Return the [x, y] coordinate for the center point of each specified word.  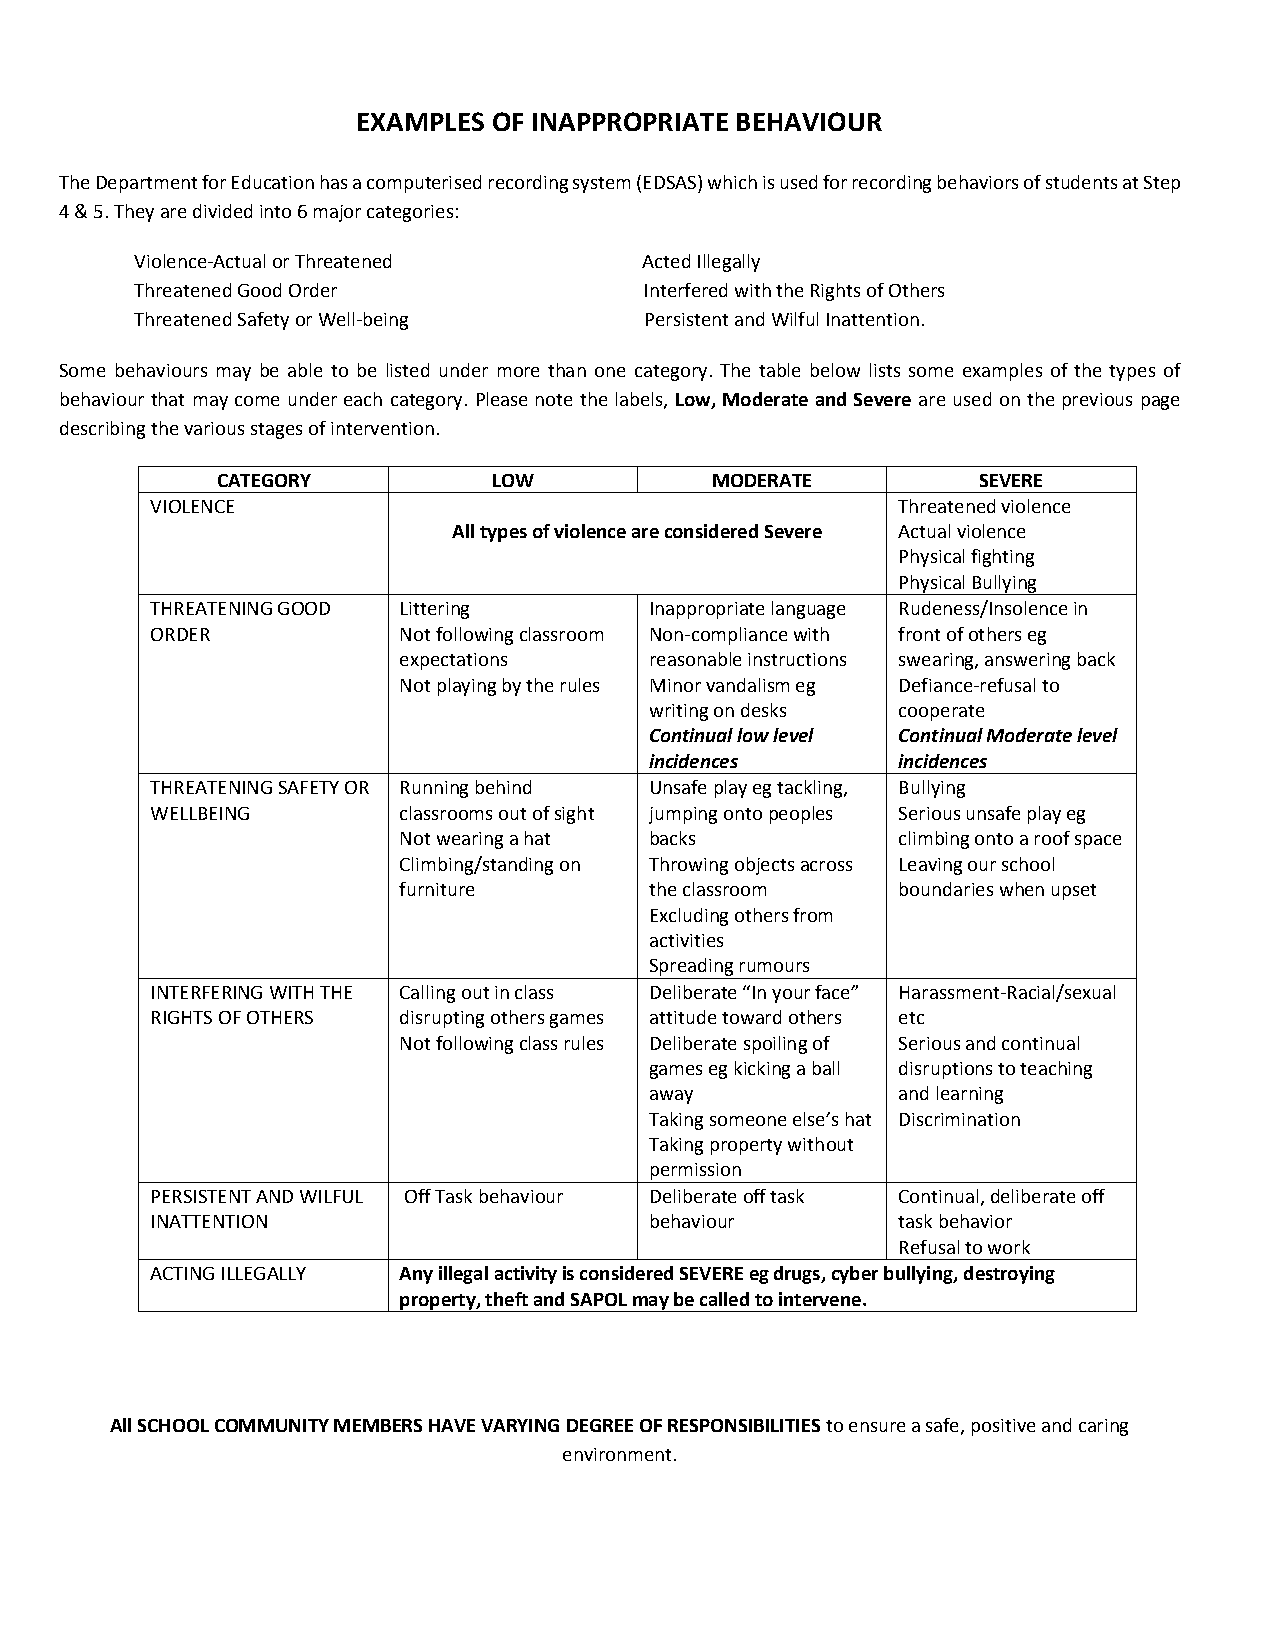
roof [1052, 838]
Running [434, 789]
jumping [683, 815]
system [601, 185]
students [1081, 182]
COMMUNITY [272, 1425]
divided [222, 211]
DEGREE [600, 1425]
